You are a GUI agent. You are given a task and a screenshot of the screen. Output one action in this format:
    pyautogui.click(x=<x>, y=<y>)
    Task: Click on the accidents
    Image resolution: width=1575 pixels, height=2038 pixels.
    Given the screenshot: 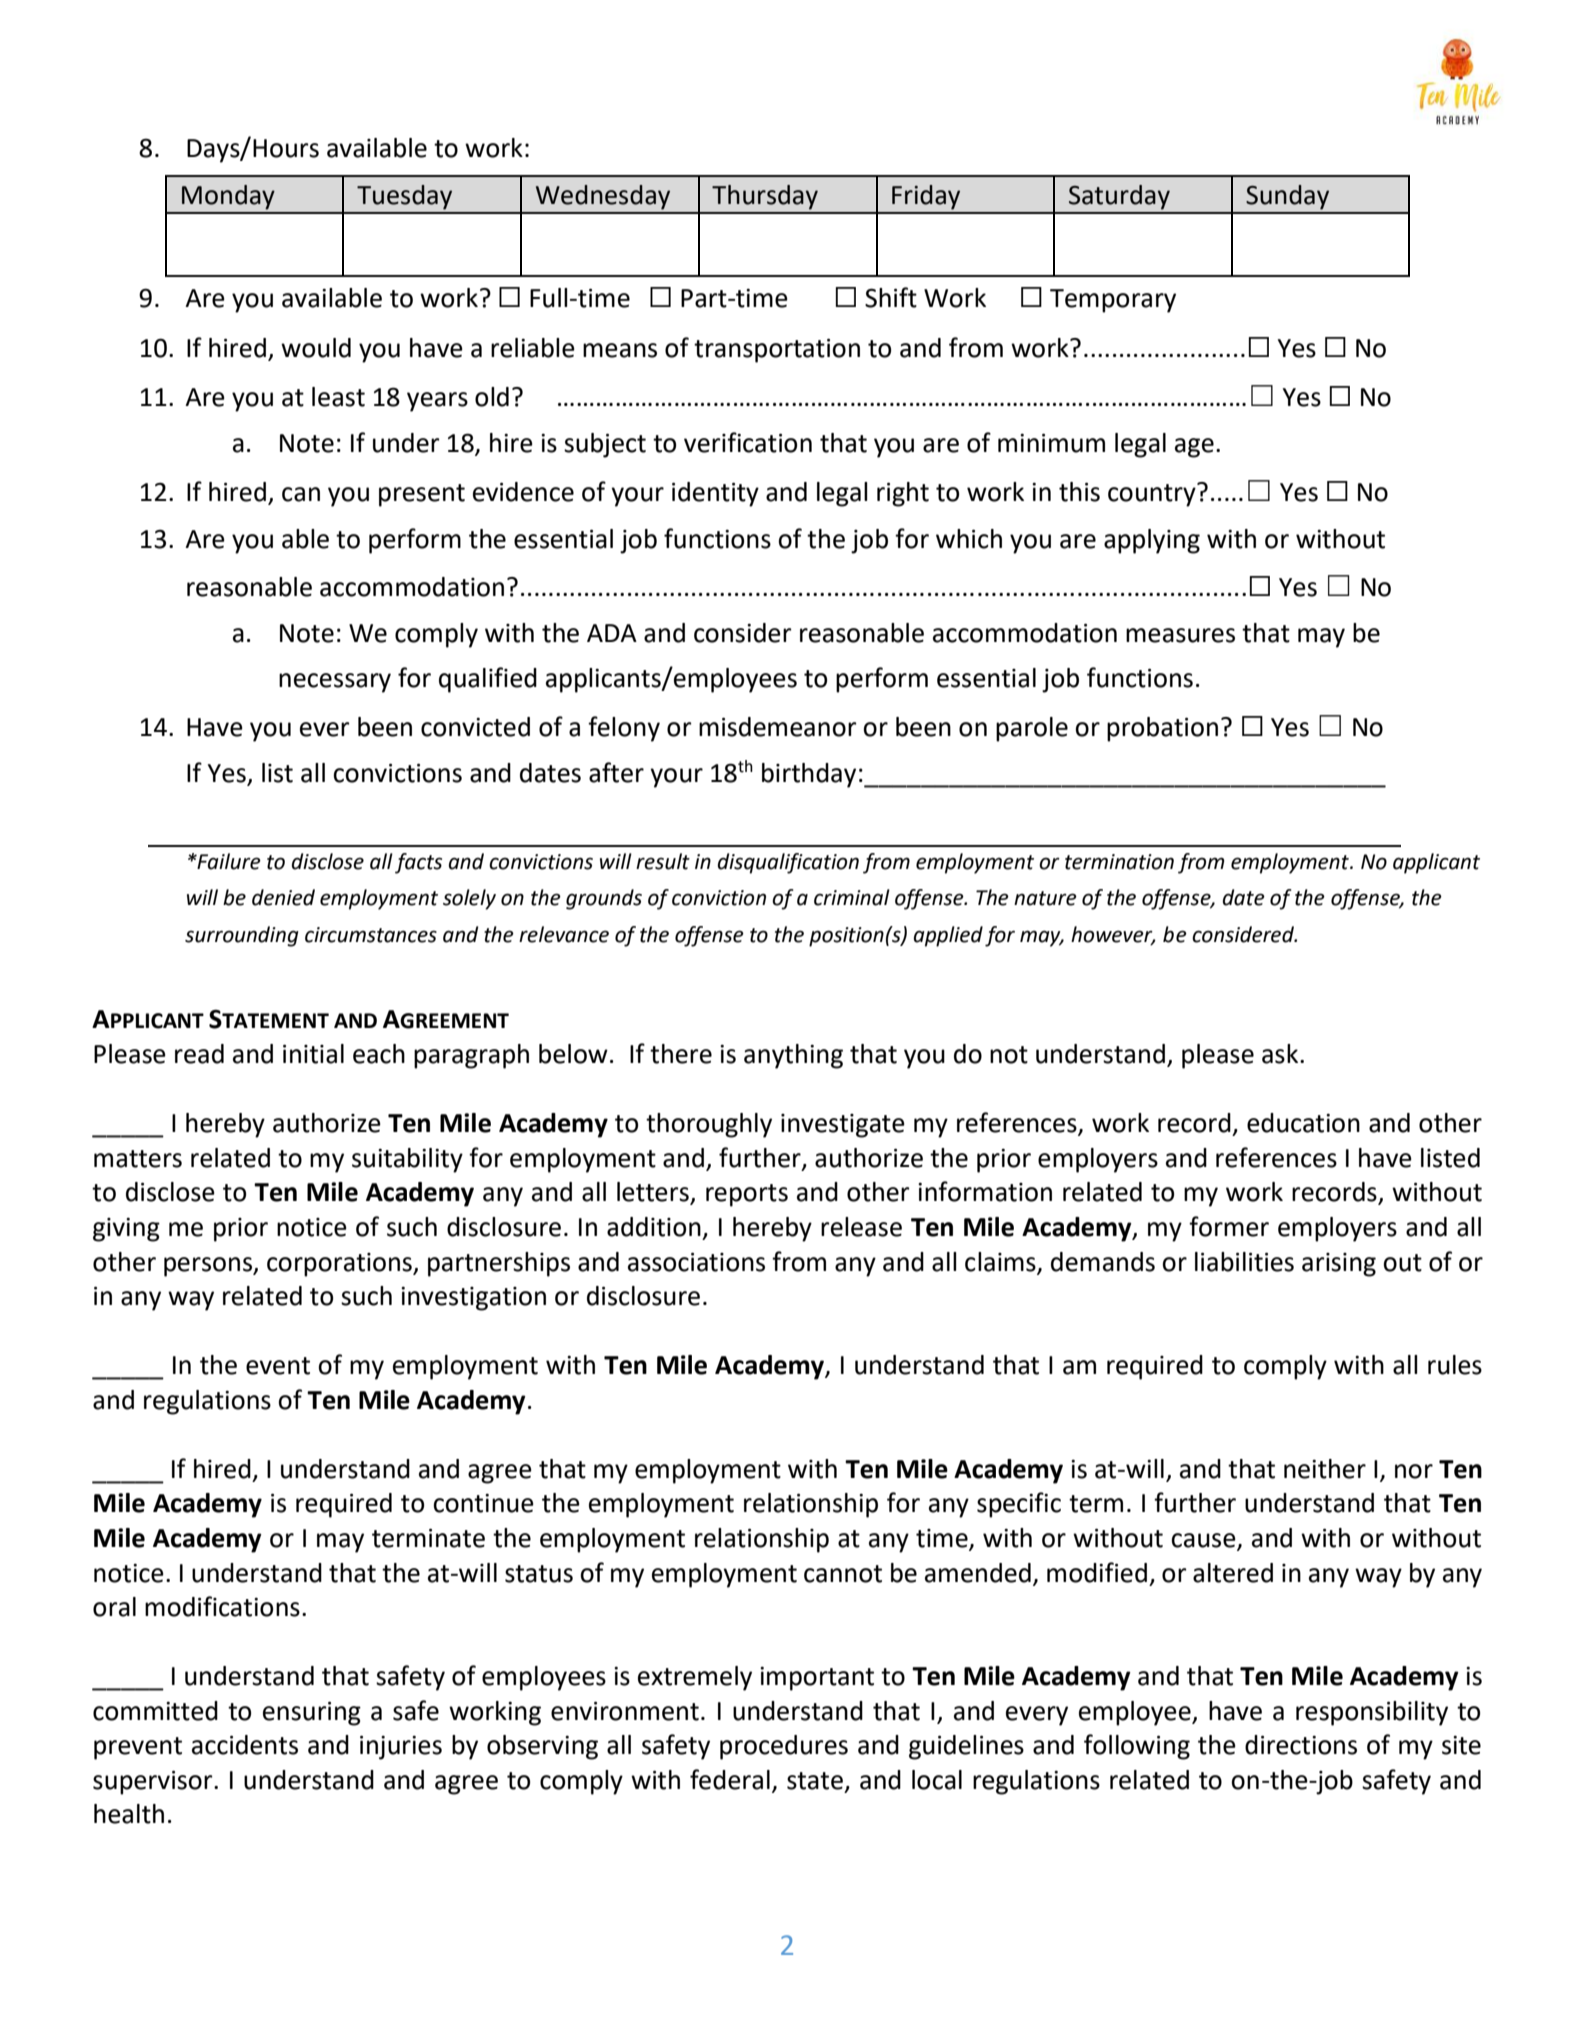 What is the action you would take?
    pyautogui.click(x=245, y=1745)
